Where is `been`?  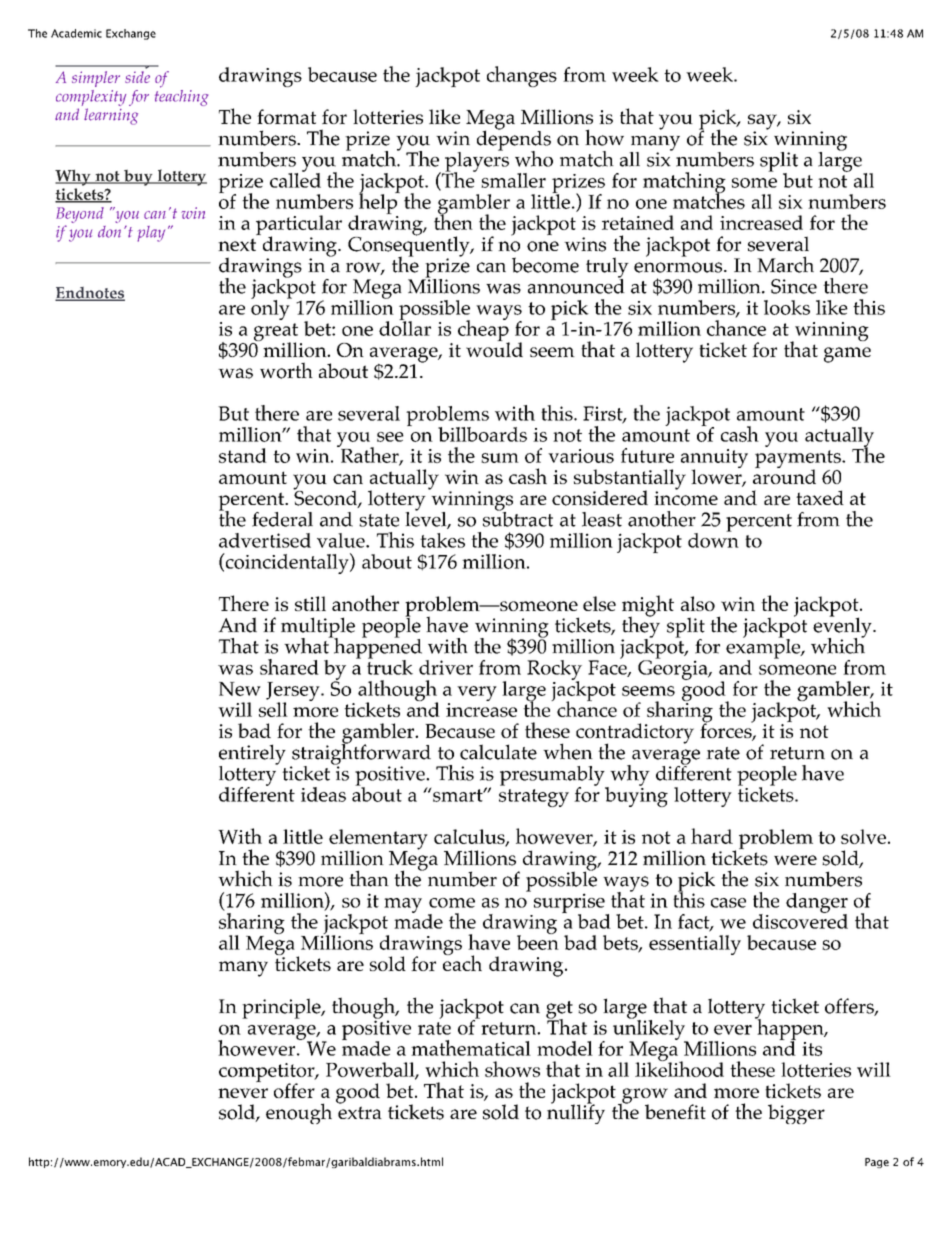
been is located at coordinates (538, 941).
